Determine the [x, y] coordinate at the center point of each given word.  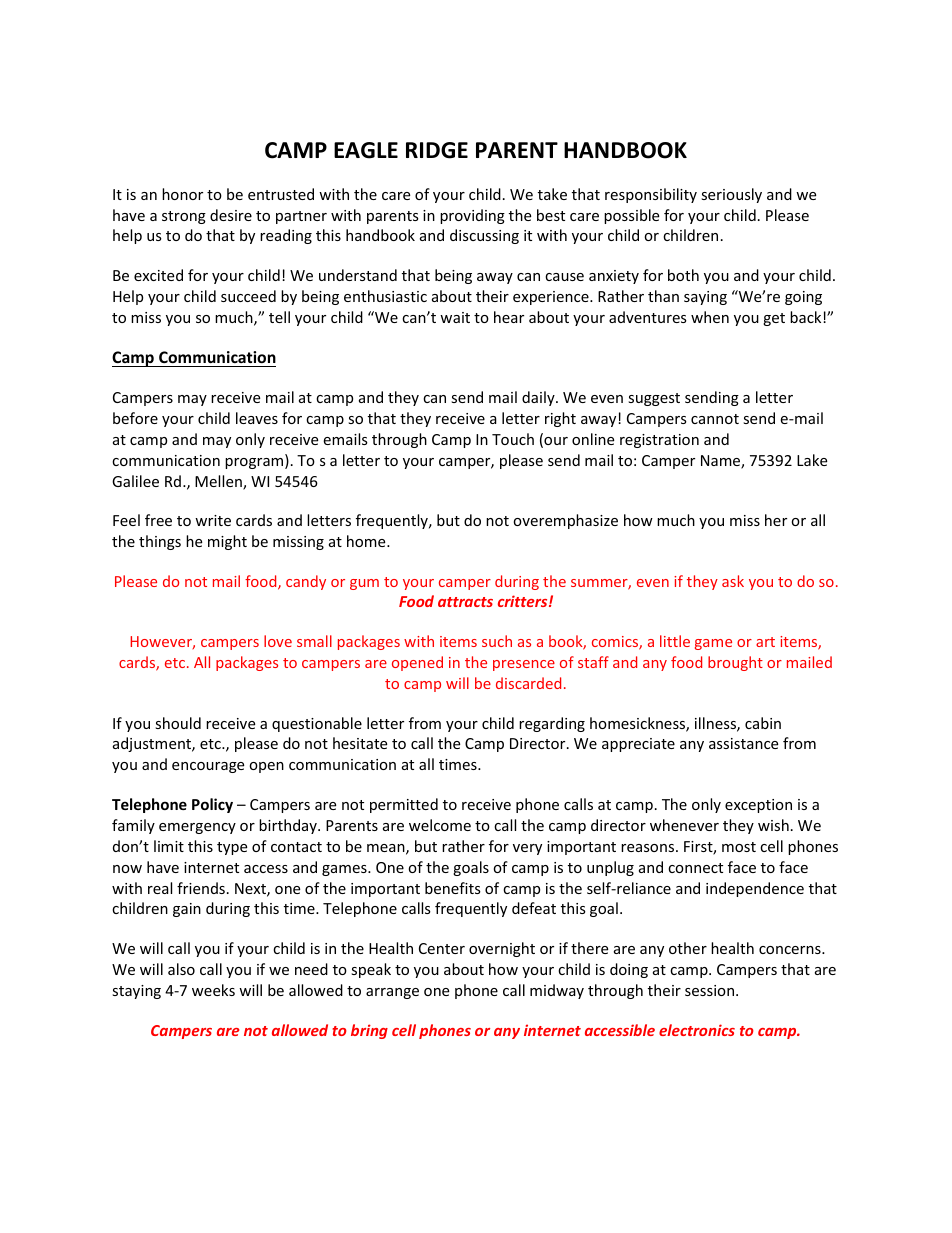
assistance [743, 743]
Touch [513, 439]
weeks [213, 990]
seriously [731, 195]
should [178, 723]
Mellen [219, 482]
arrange [392, 993]
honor [182, 194]
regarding [552, 724]
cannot [715, 419]
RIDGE [437, 150]
